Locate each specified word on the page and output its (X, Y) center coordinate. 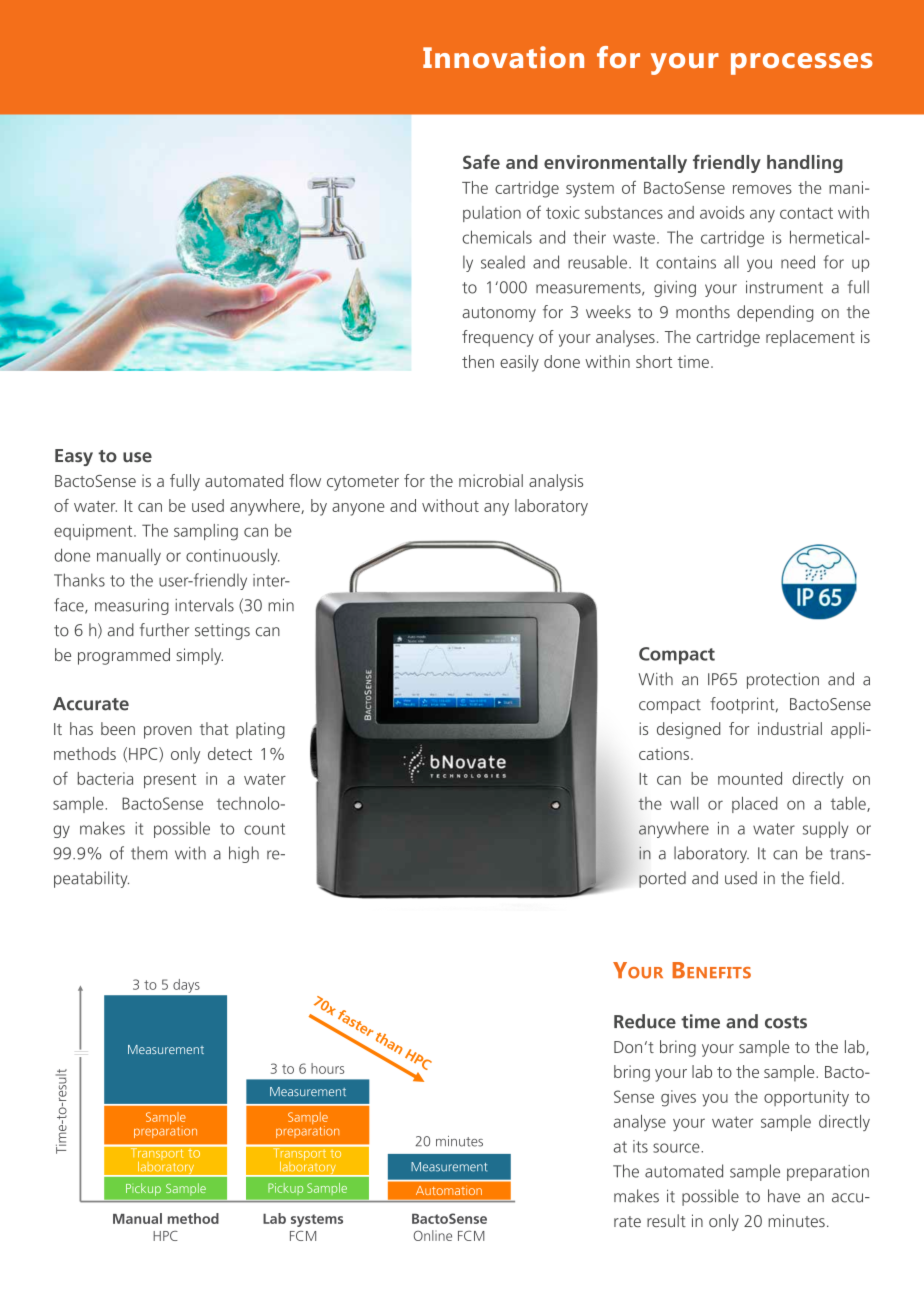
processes (802, 64)
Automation (449, 1190)
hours (327, 1068)
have (784, 1196)
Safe (481, 161)
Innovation (503, 57)
